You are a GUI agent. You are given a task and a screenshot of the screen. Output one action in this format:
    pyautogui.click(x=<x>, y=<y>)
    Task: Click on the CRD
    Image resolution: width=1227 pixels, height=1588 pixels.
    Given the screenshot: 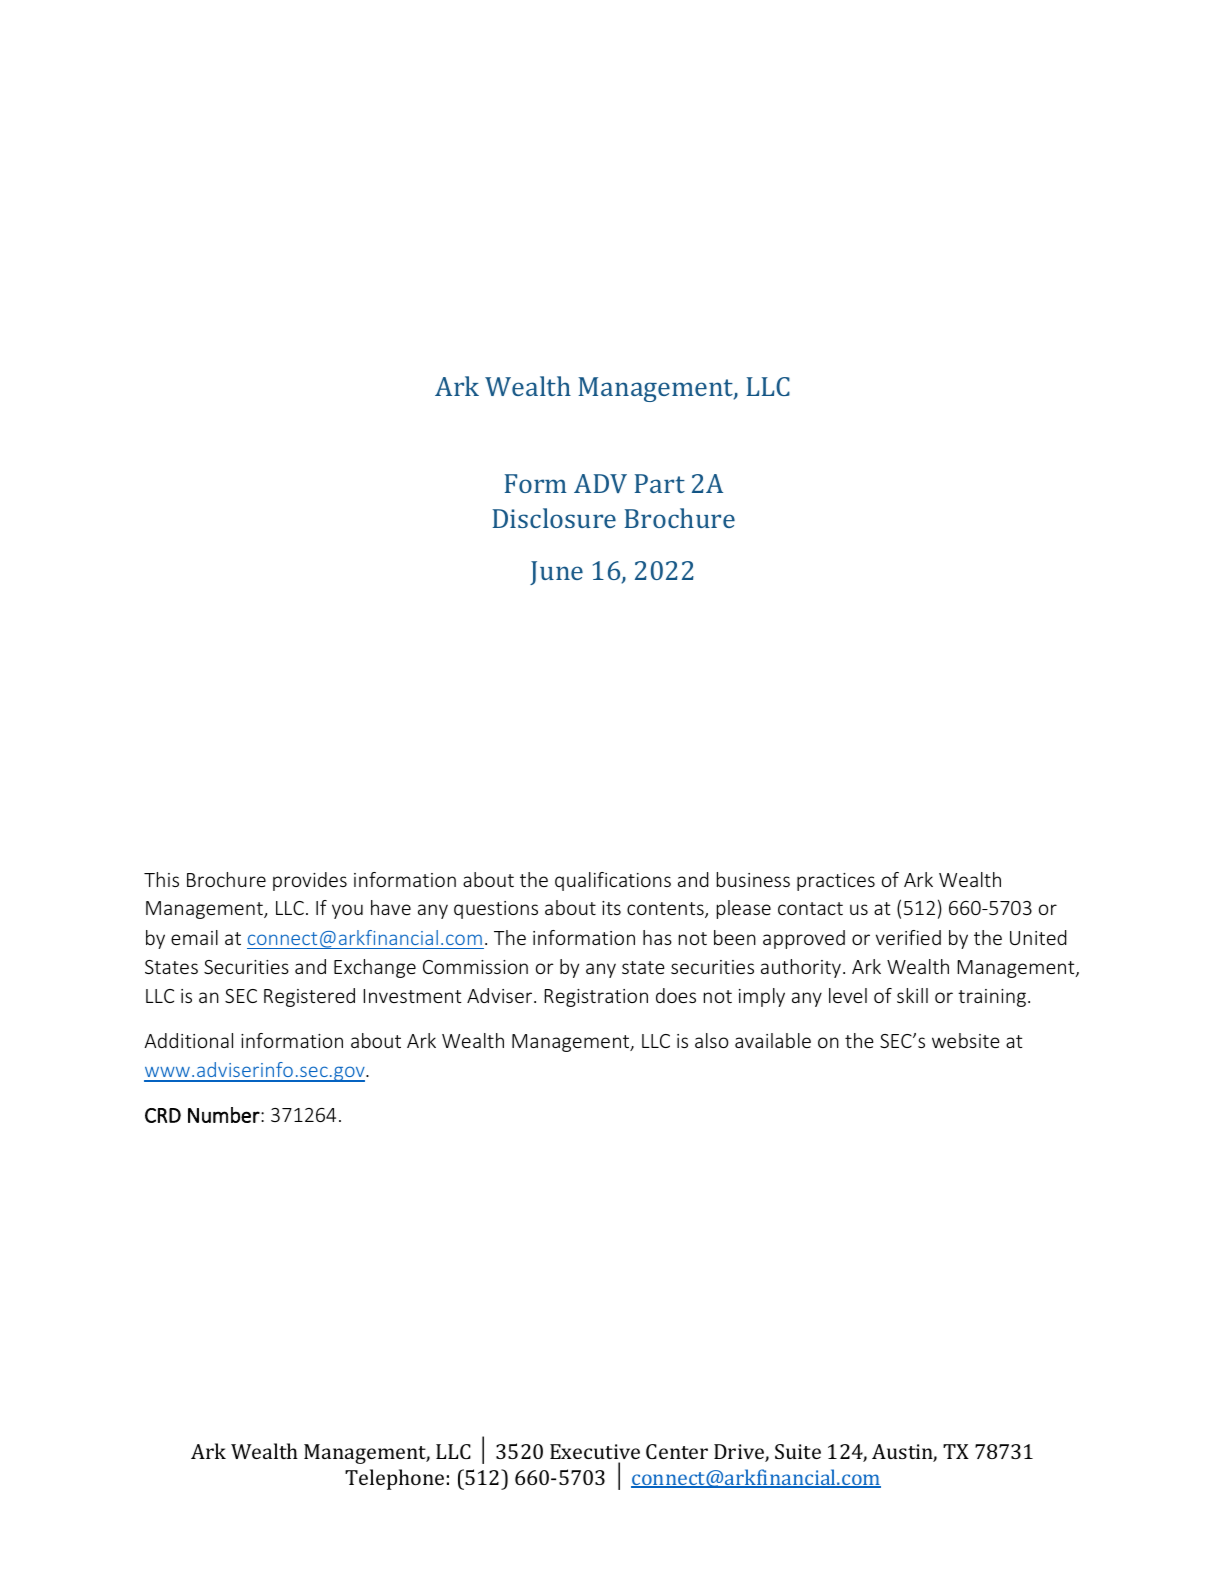 What is the action you would take?
    pyautogui.click(x=163, y=1115)
